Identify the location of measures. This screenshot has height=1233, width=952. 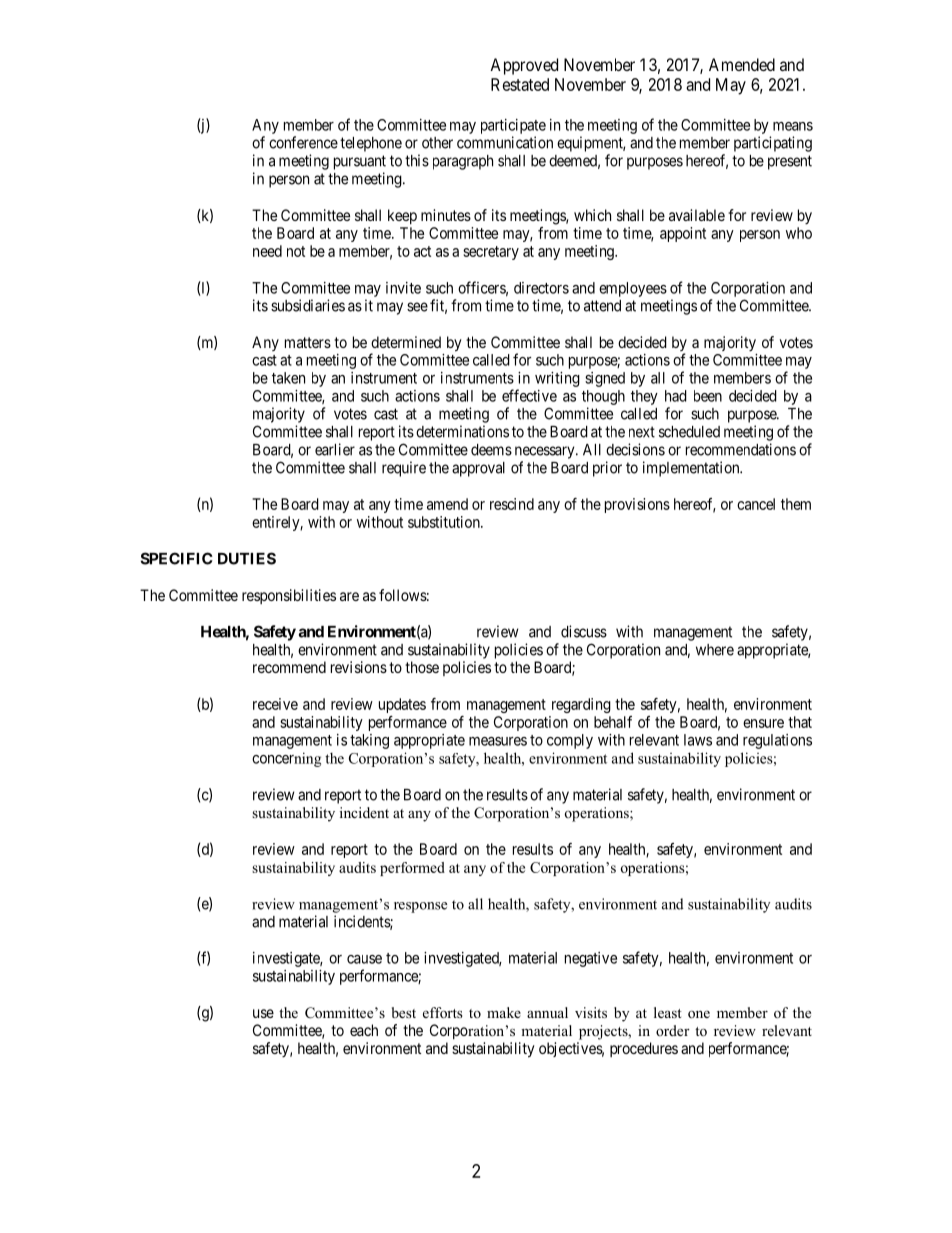
(498, 741).
